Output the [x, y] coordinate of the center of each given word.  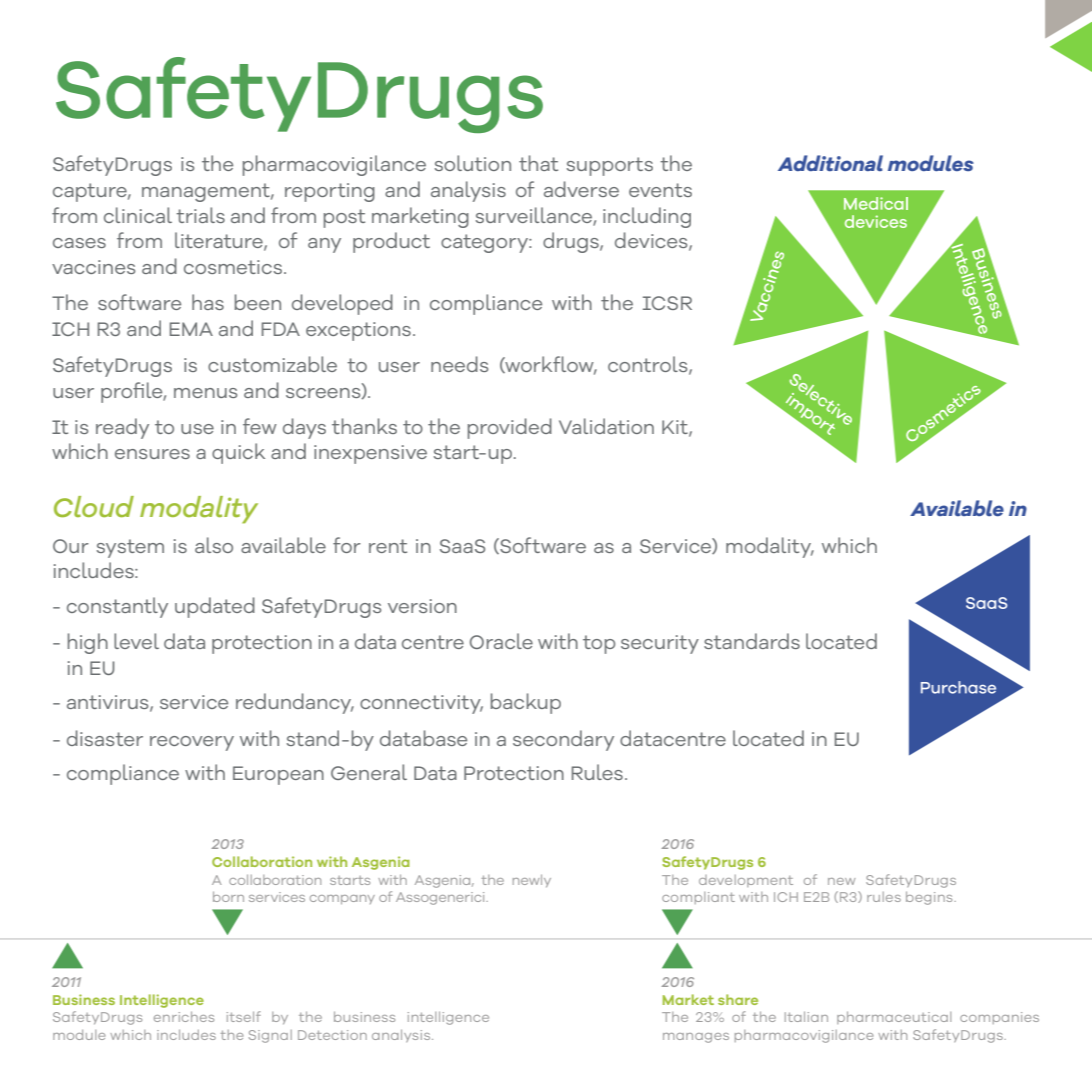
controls [649, 365]
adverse [581, 189]
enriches [184, 1017]
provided [510, 428]
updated [215, 607]
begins [930, 898]
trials [200, 215]
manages [696, 1038]
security [660, 644]
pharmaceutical [894, 1018]
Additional [830, 163]
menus [205, 393]
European [278, 775]
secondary [563, 740]
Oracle [501, 641]
